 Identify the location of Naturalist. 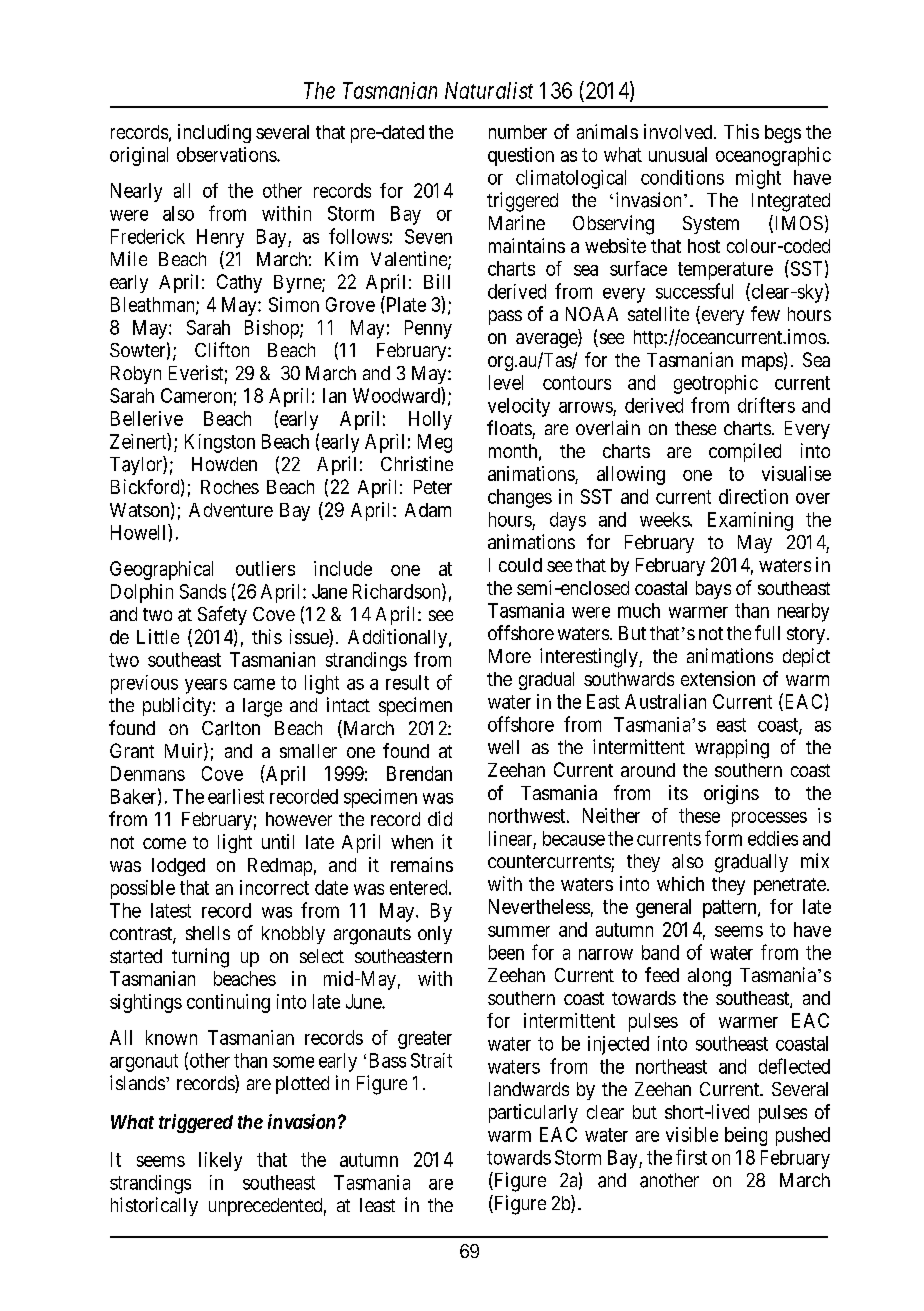
(489, 90).
